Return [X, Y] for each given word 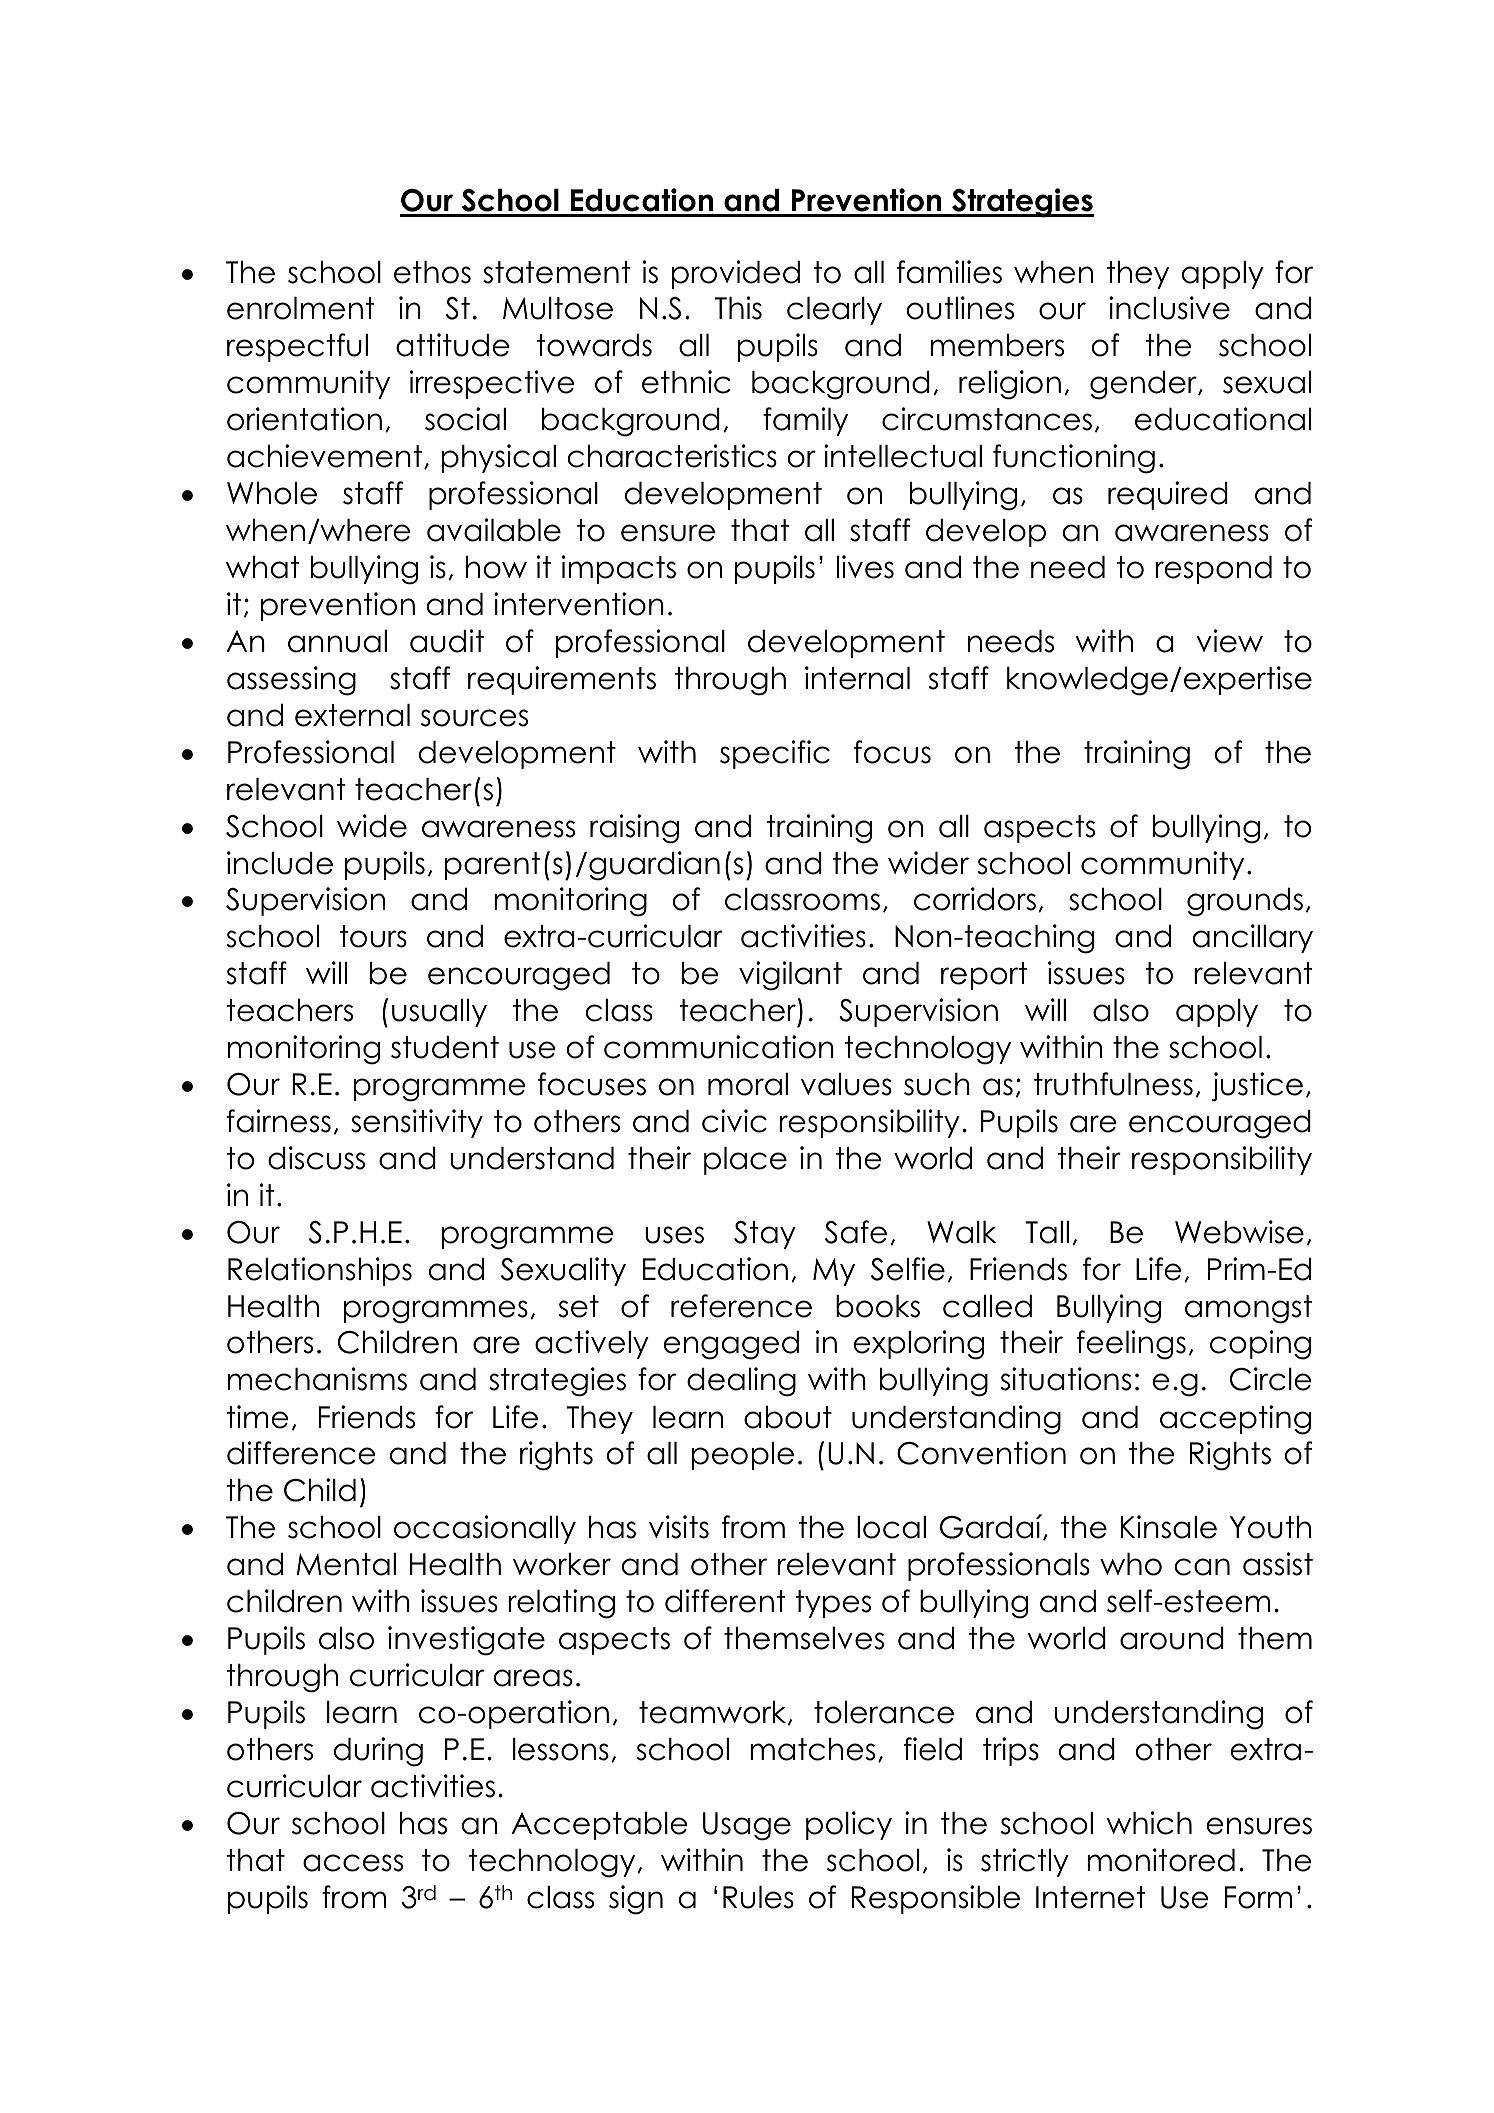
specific [775, 754]
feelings [1131, 1345]
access [353, 1863]
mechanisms [317, 1379]
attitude [453, 345]
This [738, 308]
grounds [1245, 902]
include [280, 863]
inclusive [1169, 308]
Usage [747, 1826]
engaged [731, 1345]
